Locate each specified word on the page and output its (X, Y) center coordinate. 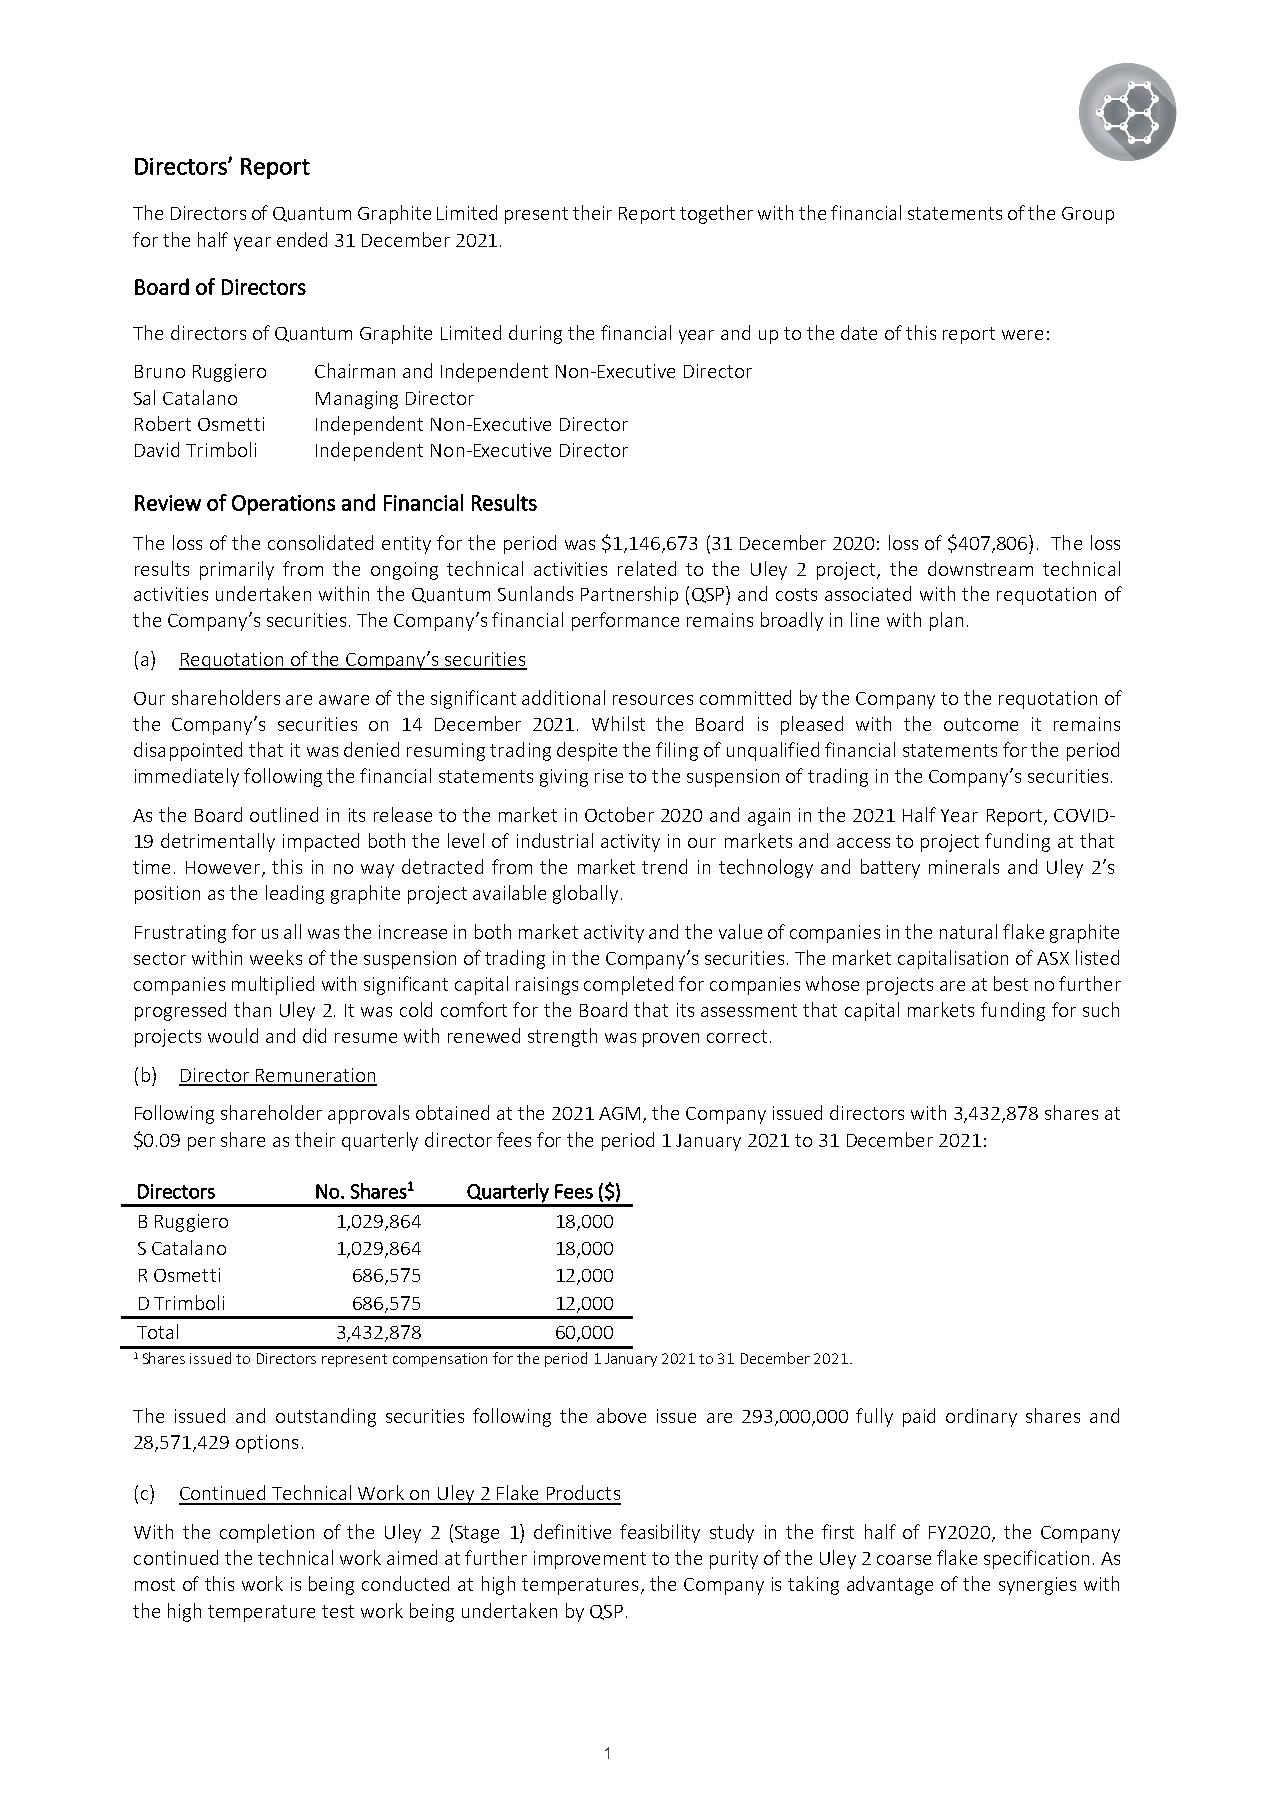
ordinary (981, 1417)
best (1011, 983)
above (621, 1415)
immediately (187, 777)
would (233, 1035)
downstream (980, 568)
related (647, 568)
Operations (283, 505)
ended (302, 239)
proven (671, 1040)
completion (267, 1533)
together (716, 214)
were (1022, 335)
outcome (981, 724)
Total (157, 1331)
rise (609, 776)
